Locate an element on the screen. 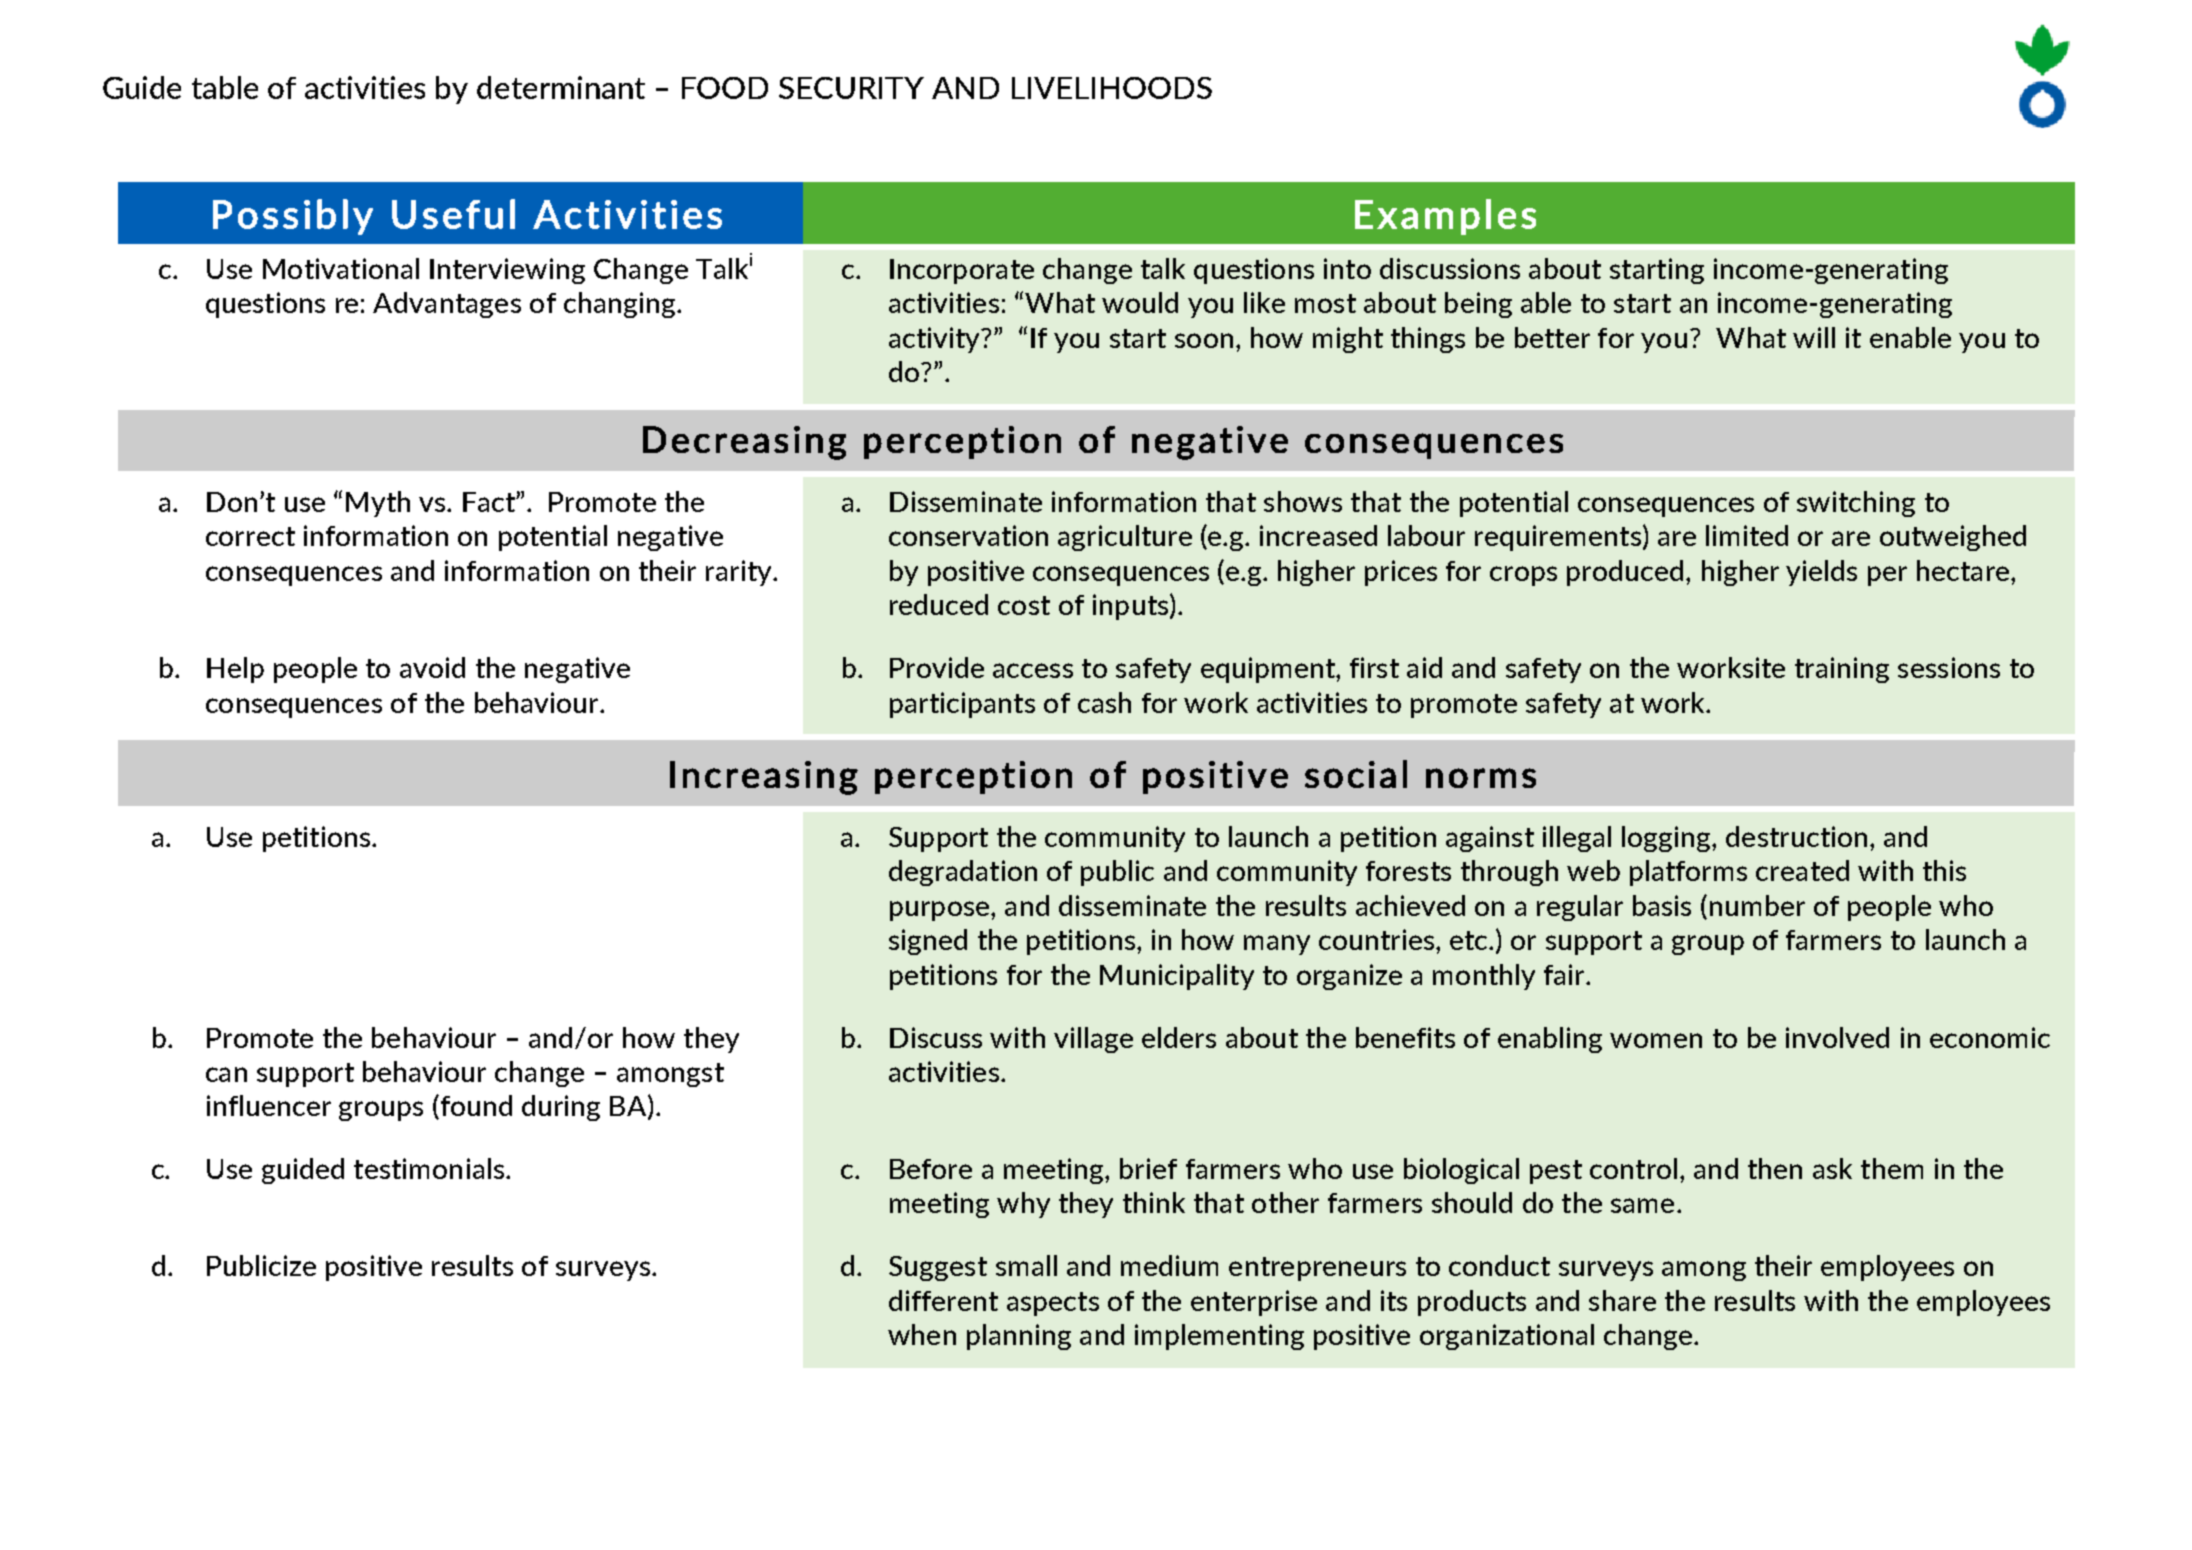 The width and height of the screenshot is (2192, 1550). training is located at coordinates (1842, 670).
